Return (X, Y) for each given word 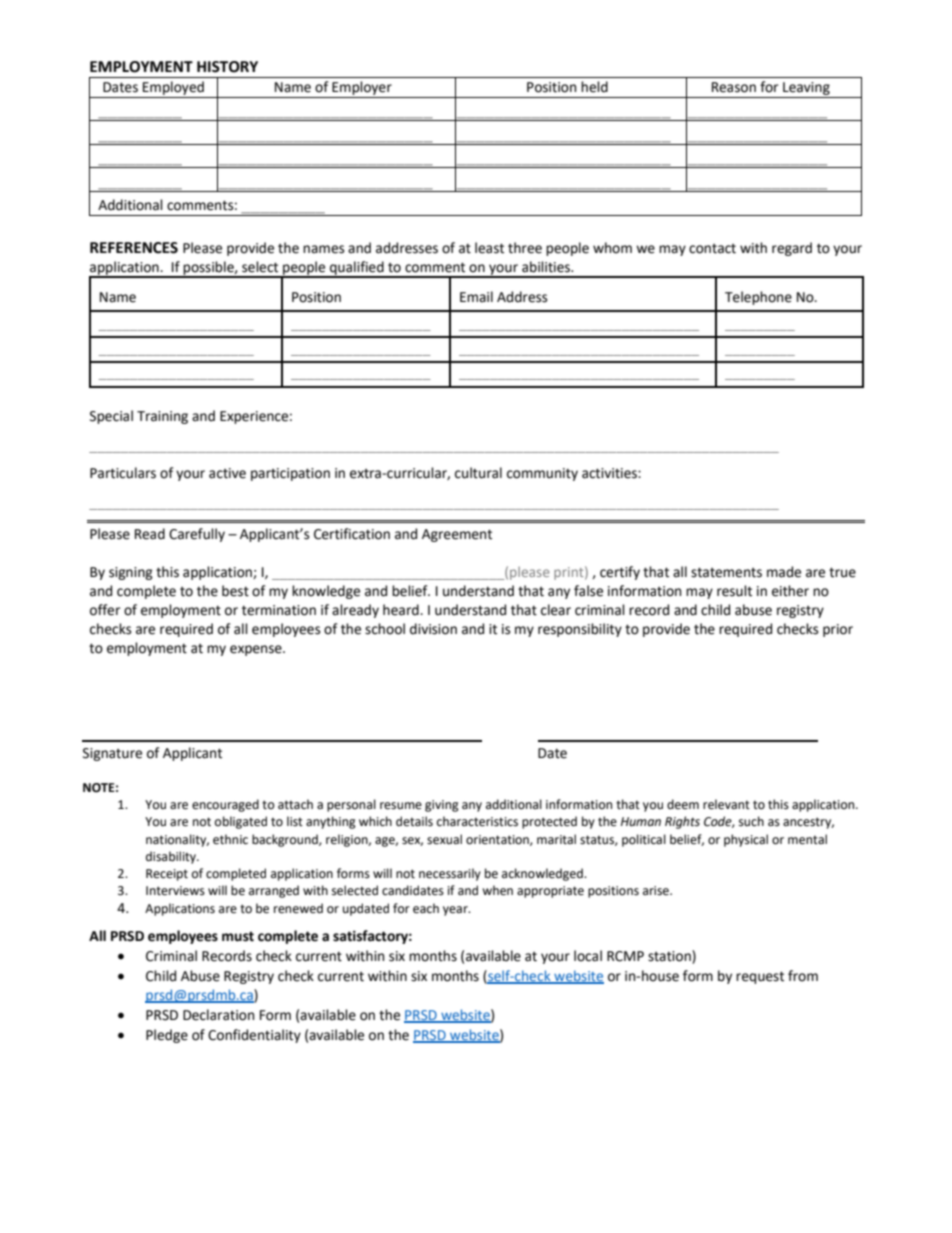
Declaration (218, 1015)
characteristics (477, 821)
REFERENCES (134, 248)
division (433, 629)
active (227, 473)
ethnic (230, 839)
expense (257, 650)
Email (476, 296)
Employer (362, 89)
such (751, 821)
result (734, 591)
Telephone (758, 298)
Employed (173, 89)
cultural (478, 473)
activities (610, 473)
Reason (734, 87)
